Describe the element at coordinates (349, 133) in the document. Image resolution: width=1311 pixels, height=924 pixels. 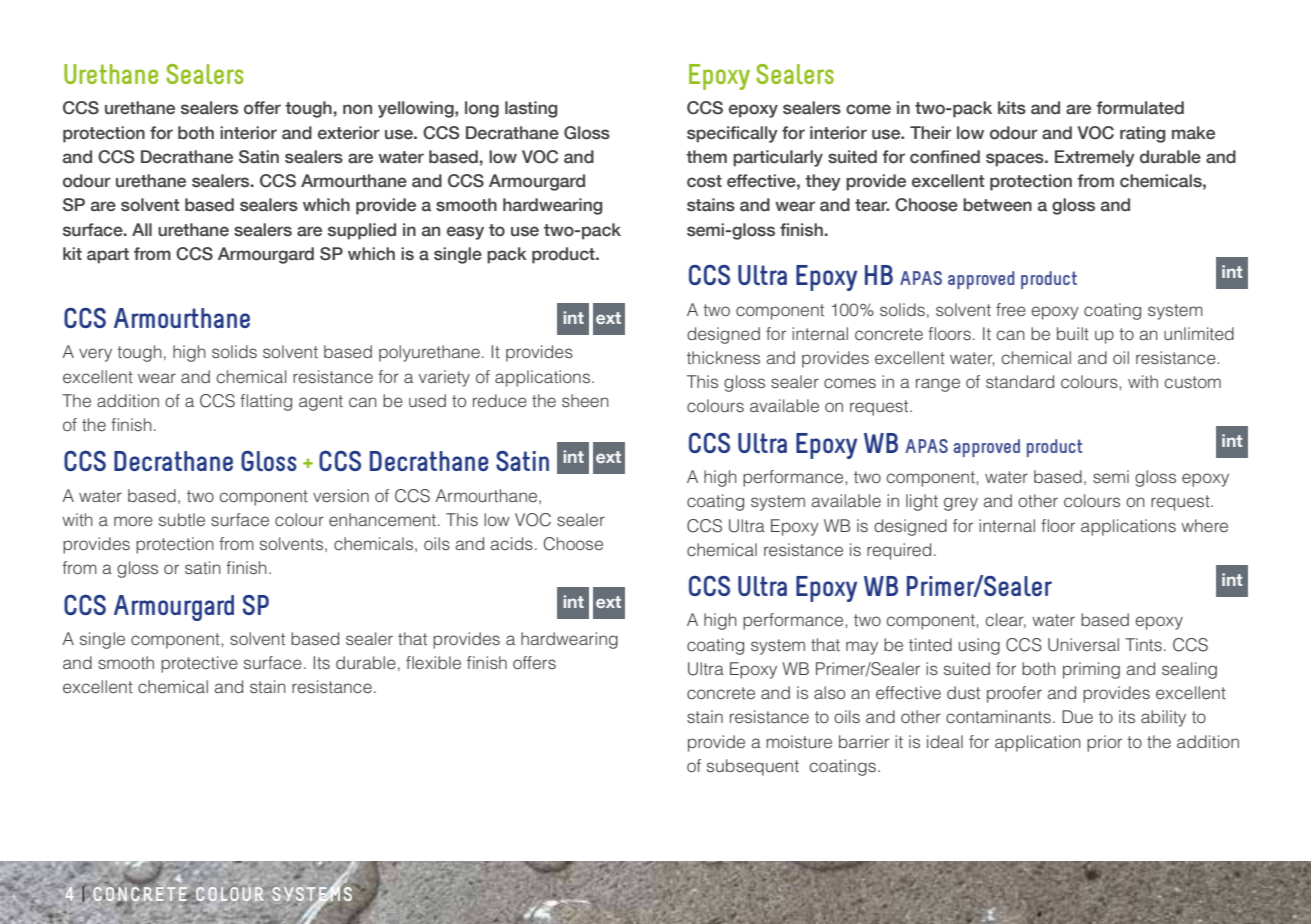
I see `exterior` at that location.
